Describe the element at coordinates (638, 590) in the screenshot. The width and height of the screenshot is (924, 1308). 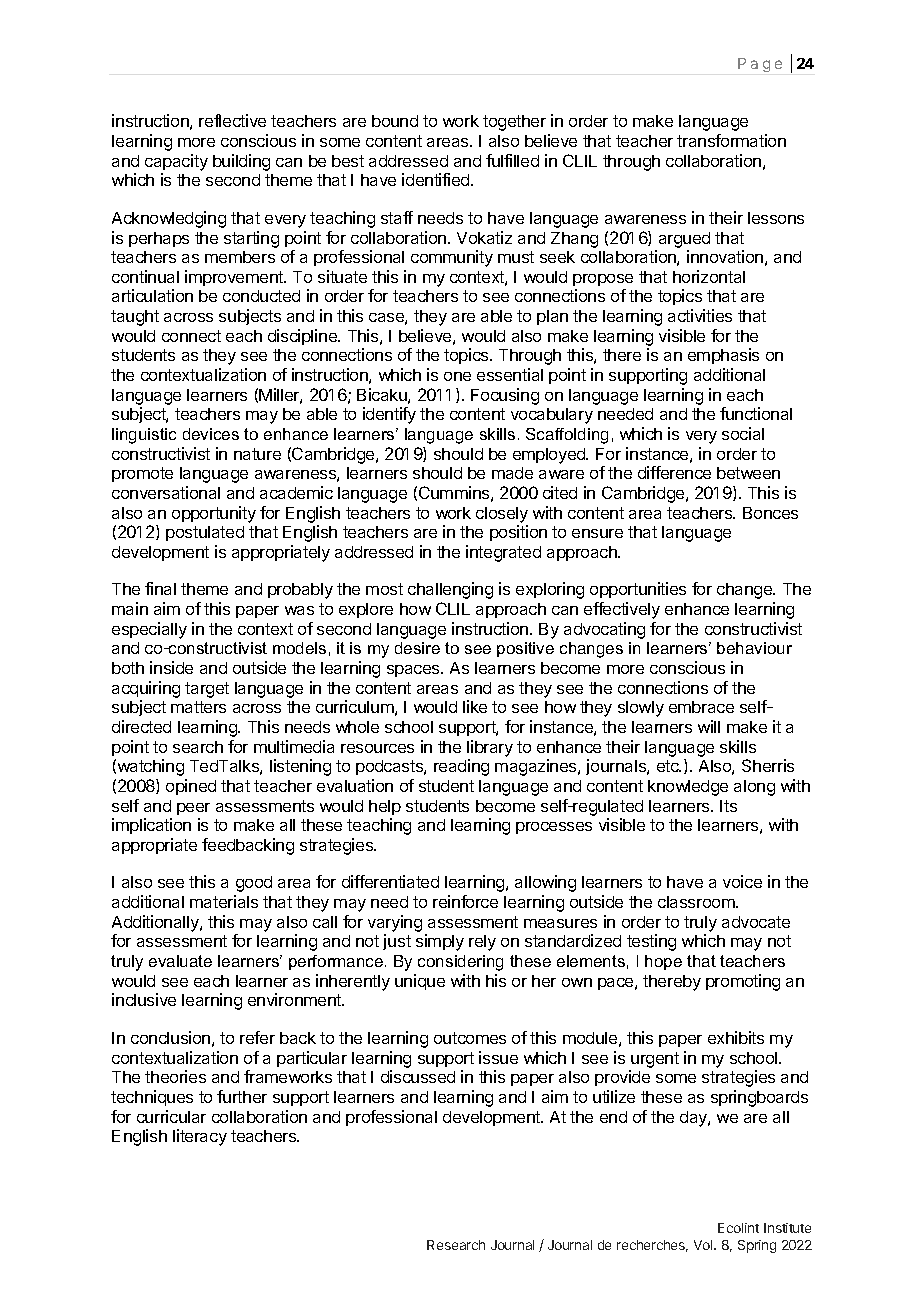
I see `opportunities` at that location.
